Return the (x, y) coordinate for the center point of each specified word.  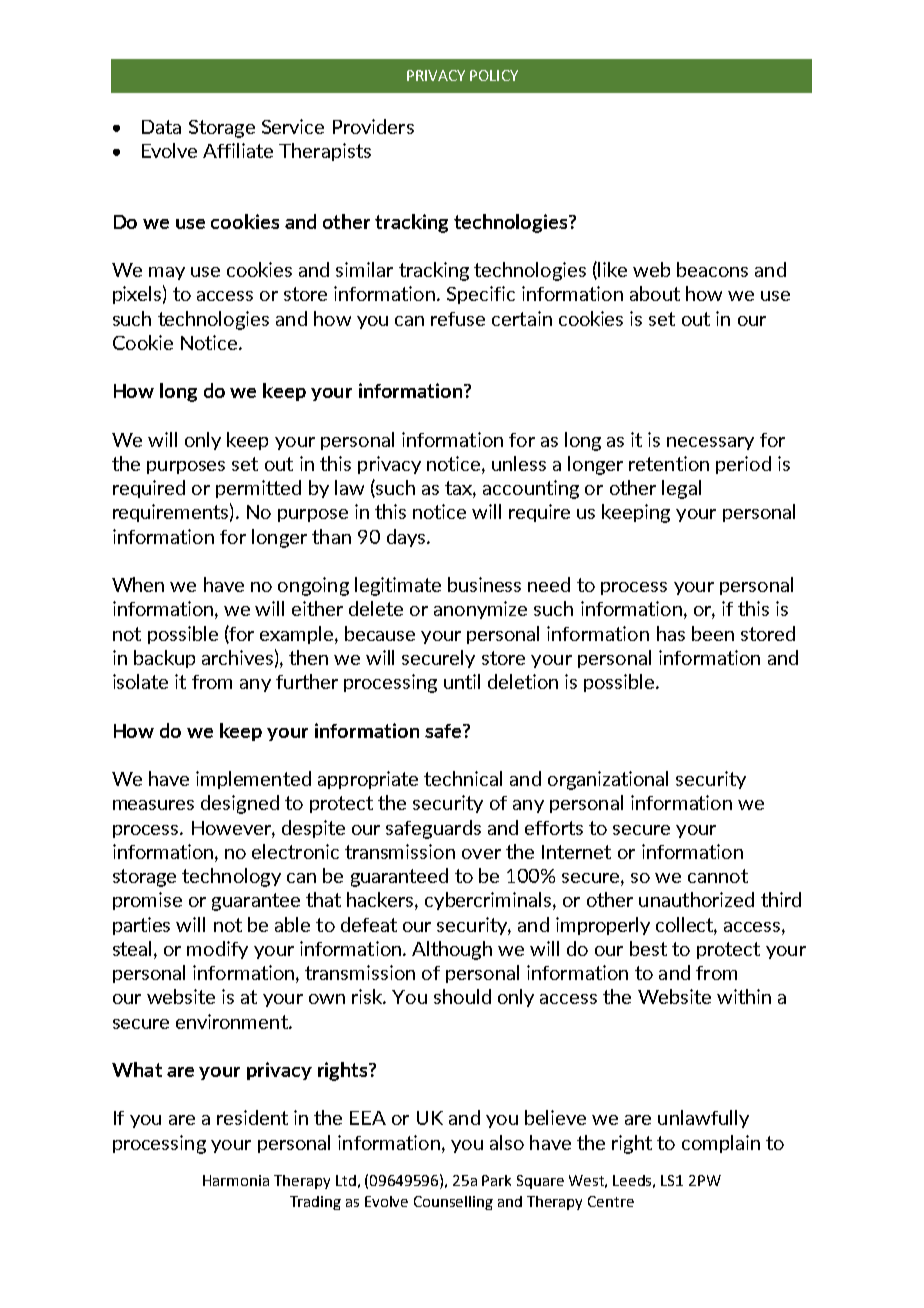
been (713, 633)
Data (161, 127)
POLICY (494, 75)
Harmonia (236, 1180)
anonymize (480, 610)
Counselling (453, 1203)
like (612, 269)
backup (164, 659)
